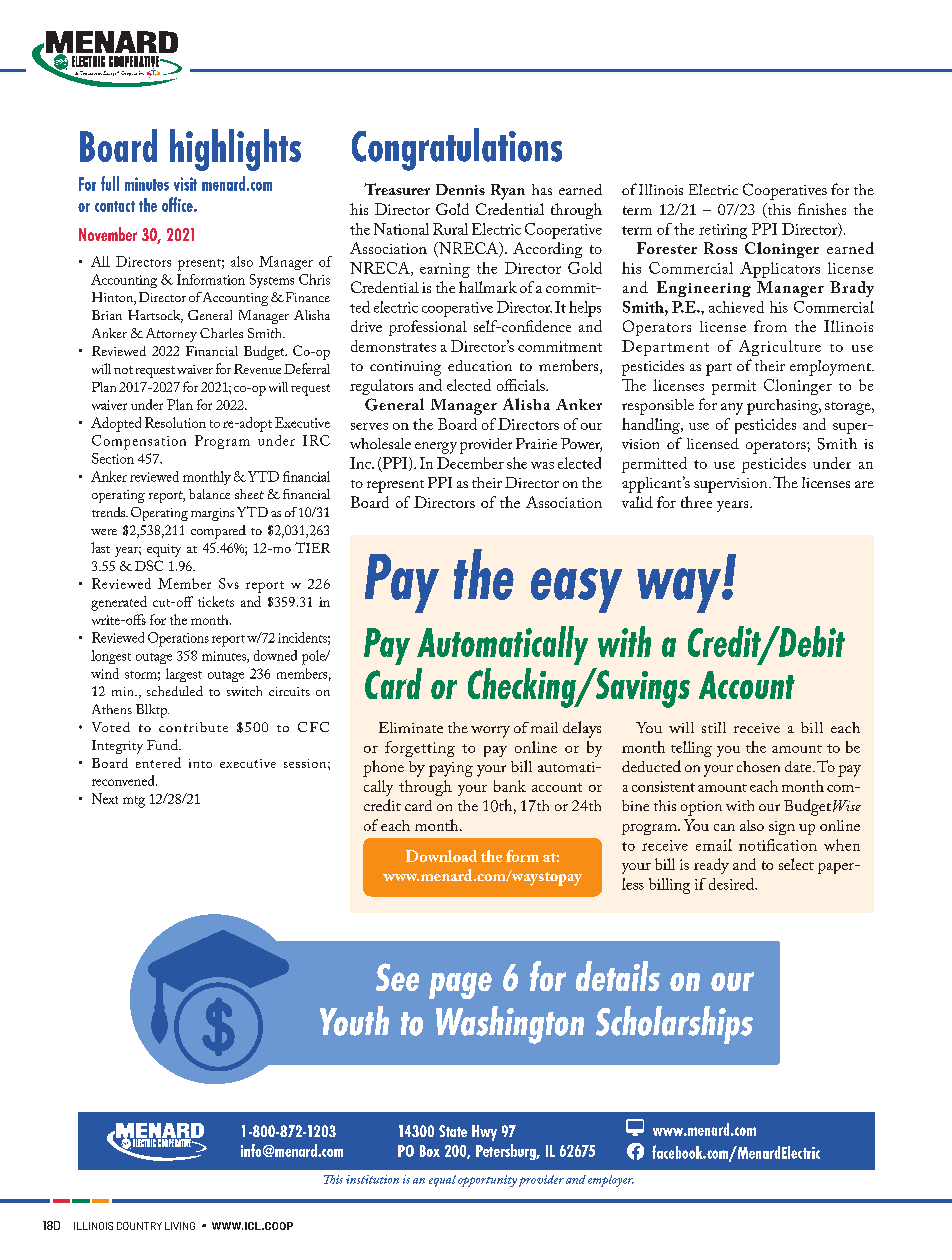 Image resolution: width=952 pixels, height=1260 pixels. I want to click on page, so click(460, 985).
